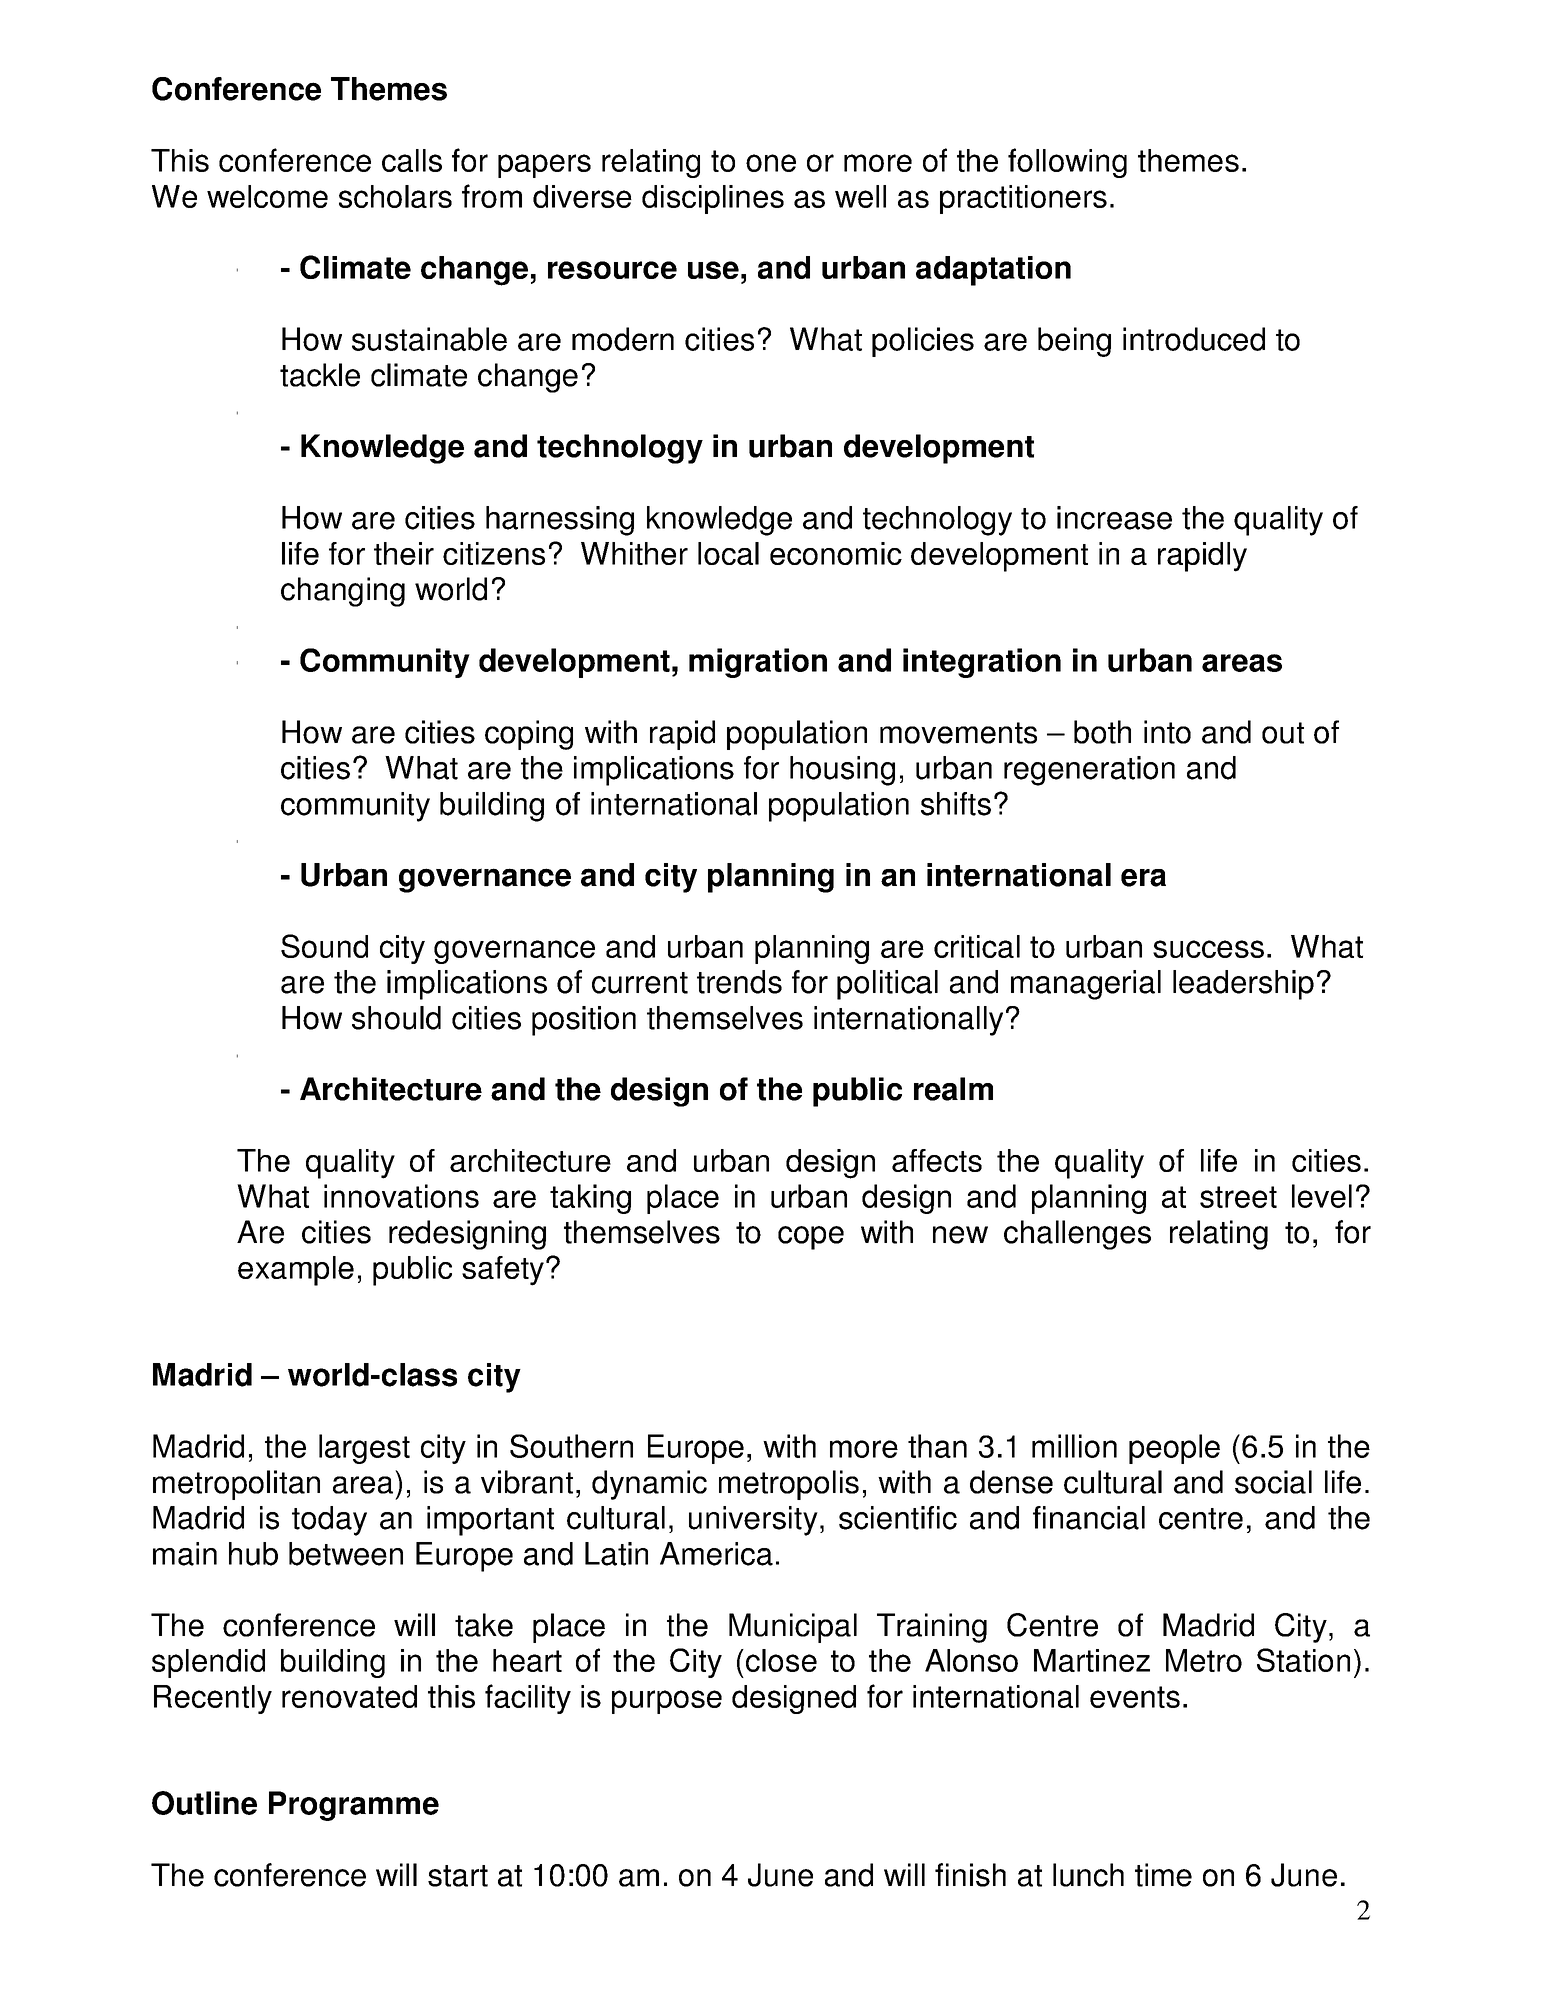 The image size is (1556, 2013). Describe the element at coordinates (758, 663) in the document. I see `migration` at that location.
